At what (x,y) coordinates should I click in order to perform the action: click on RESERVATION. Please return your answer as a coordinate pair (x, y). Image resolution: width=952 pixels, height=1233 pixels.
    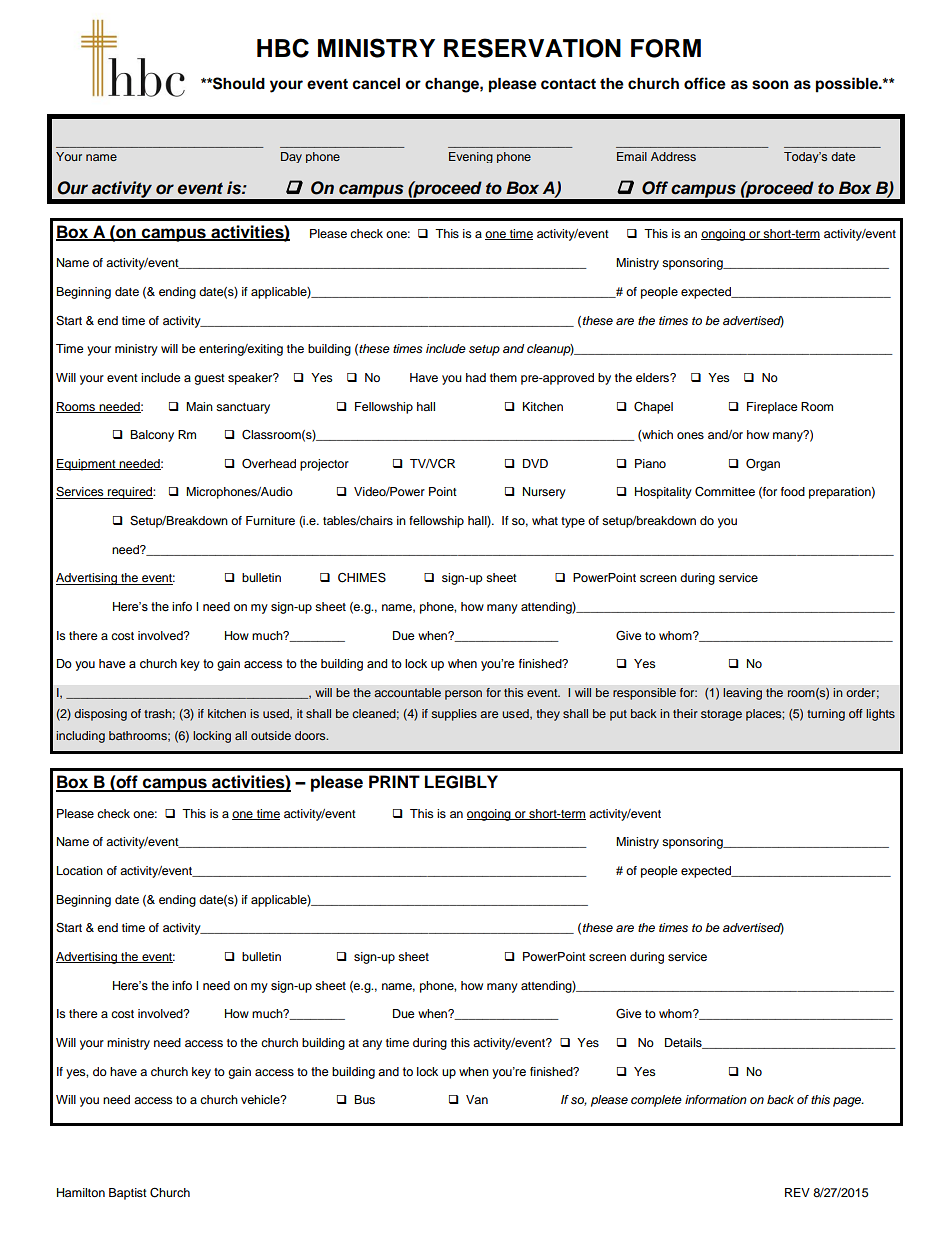
    Looking at the image, I should click on (532, 48).
